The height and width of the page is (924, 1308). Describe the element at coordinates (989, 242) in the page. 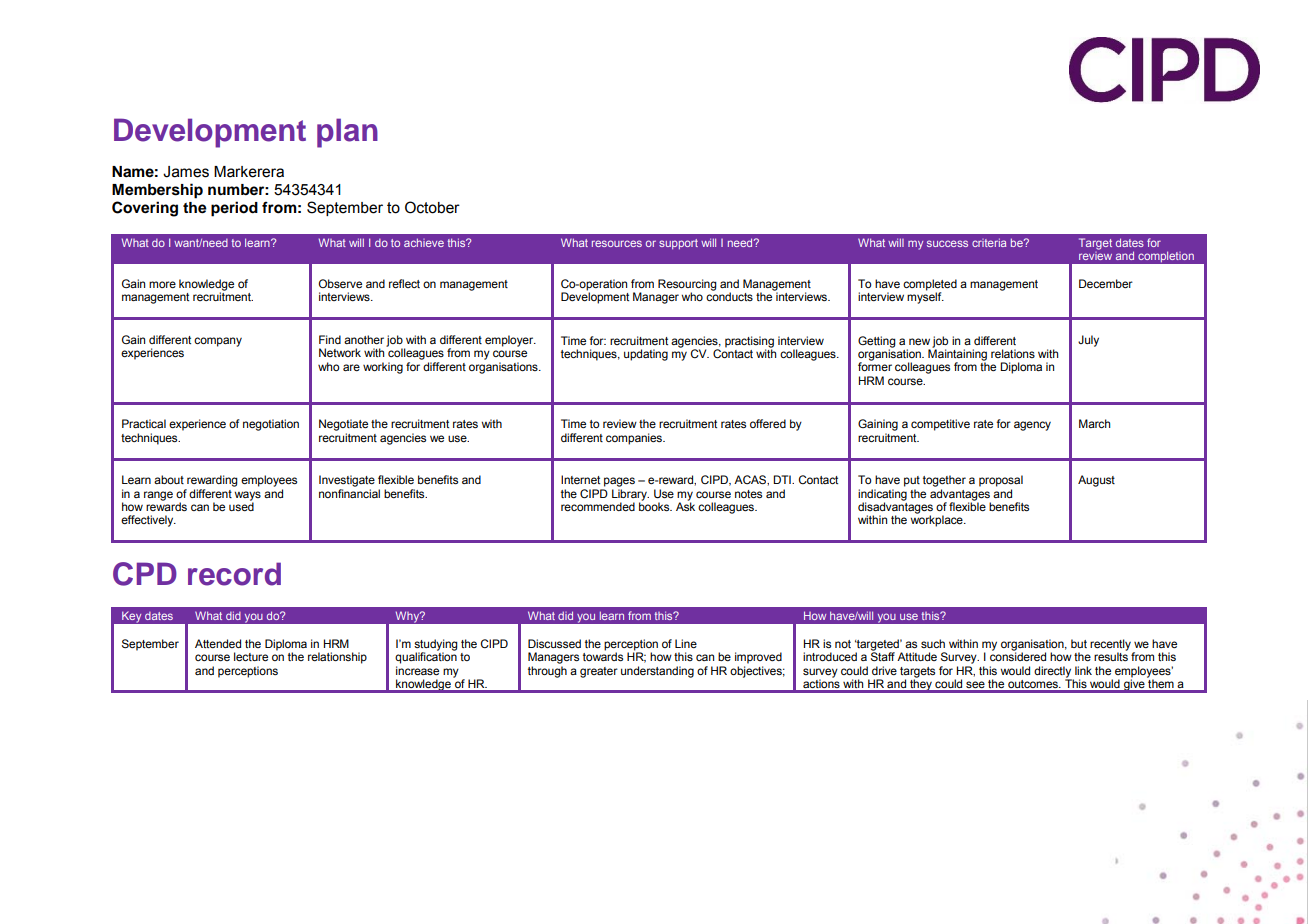

I see `criteria` at that location.
